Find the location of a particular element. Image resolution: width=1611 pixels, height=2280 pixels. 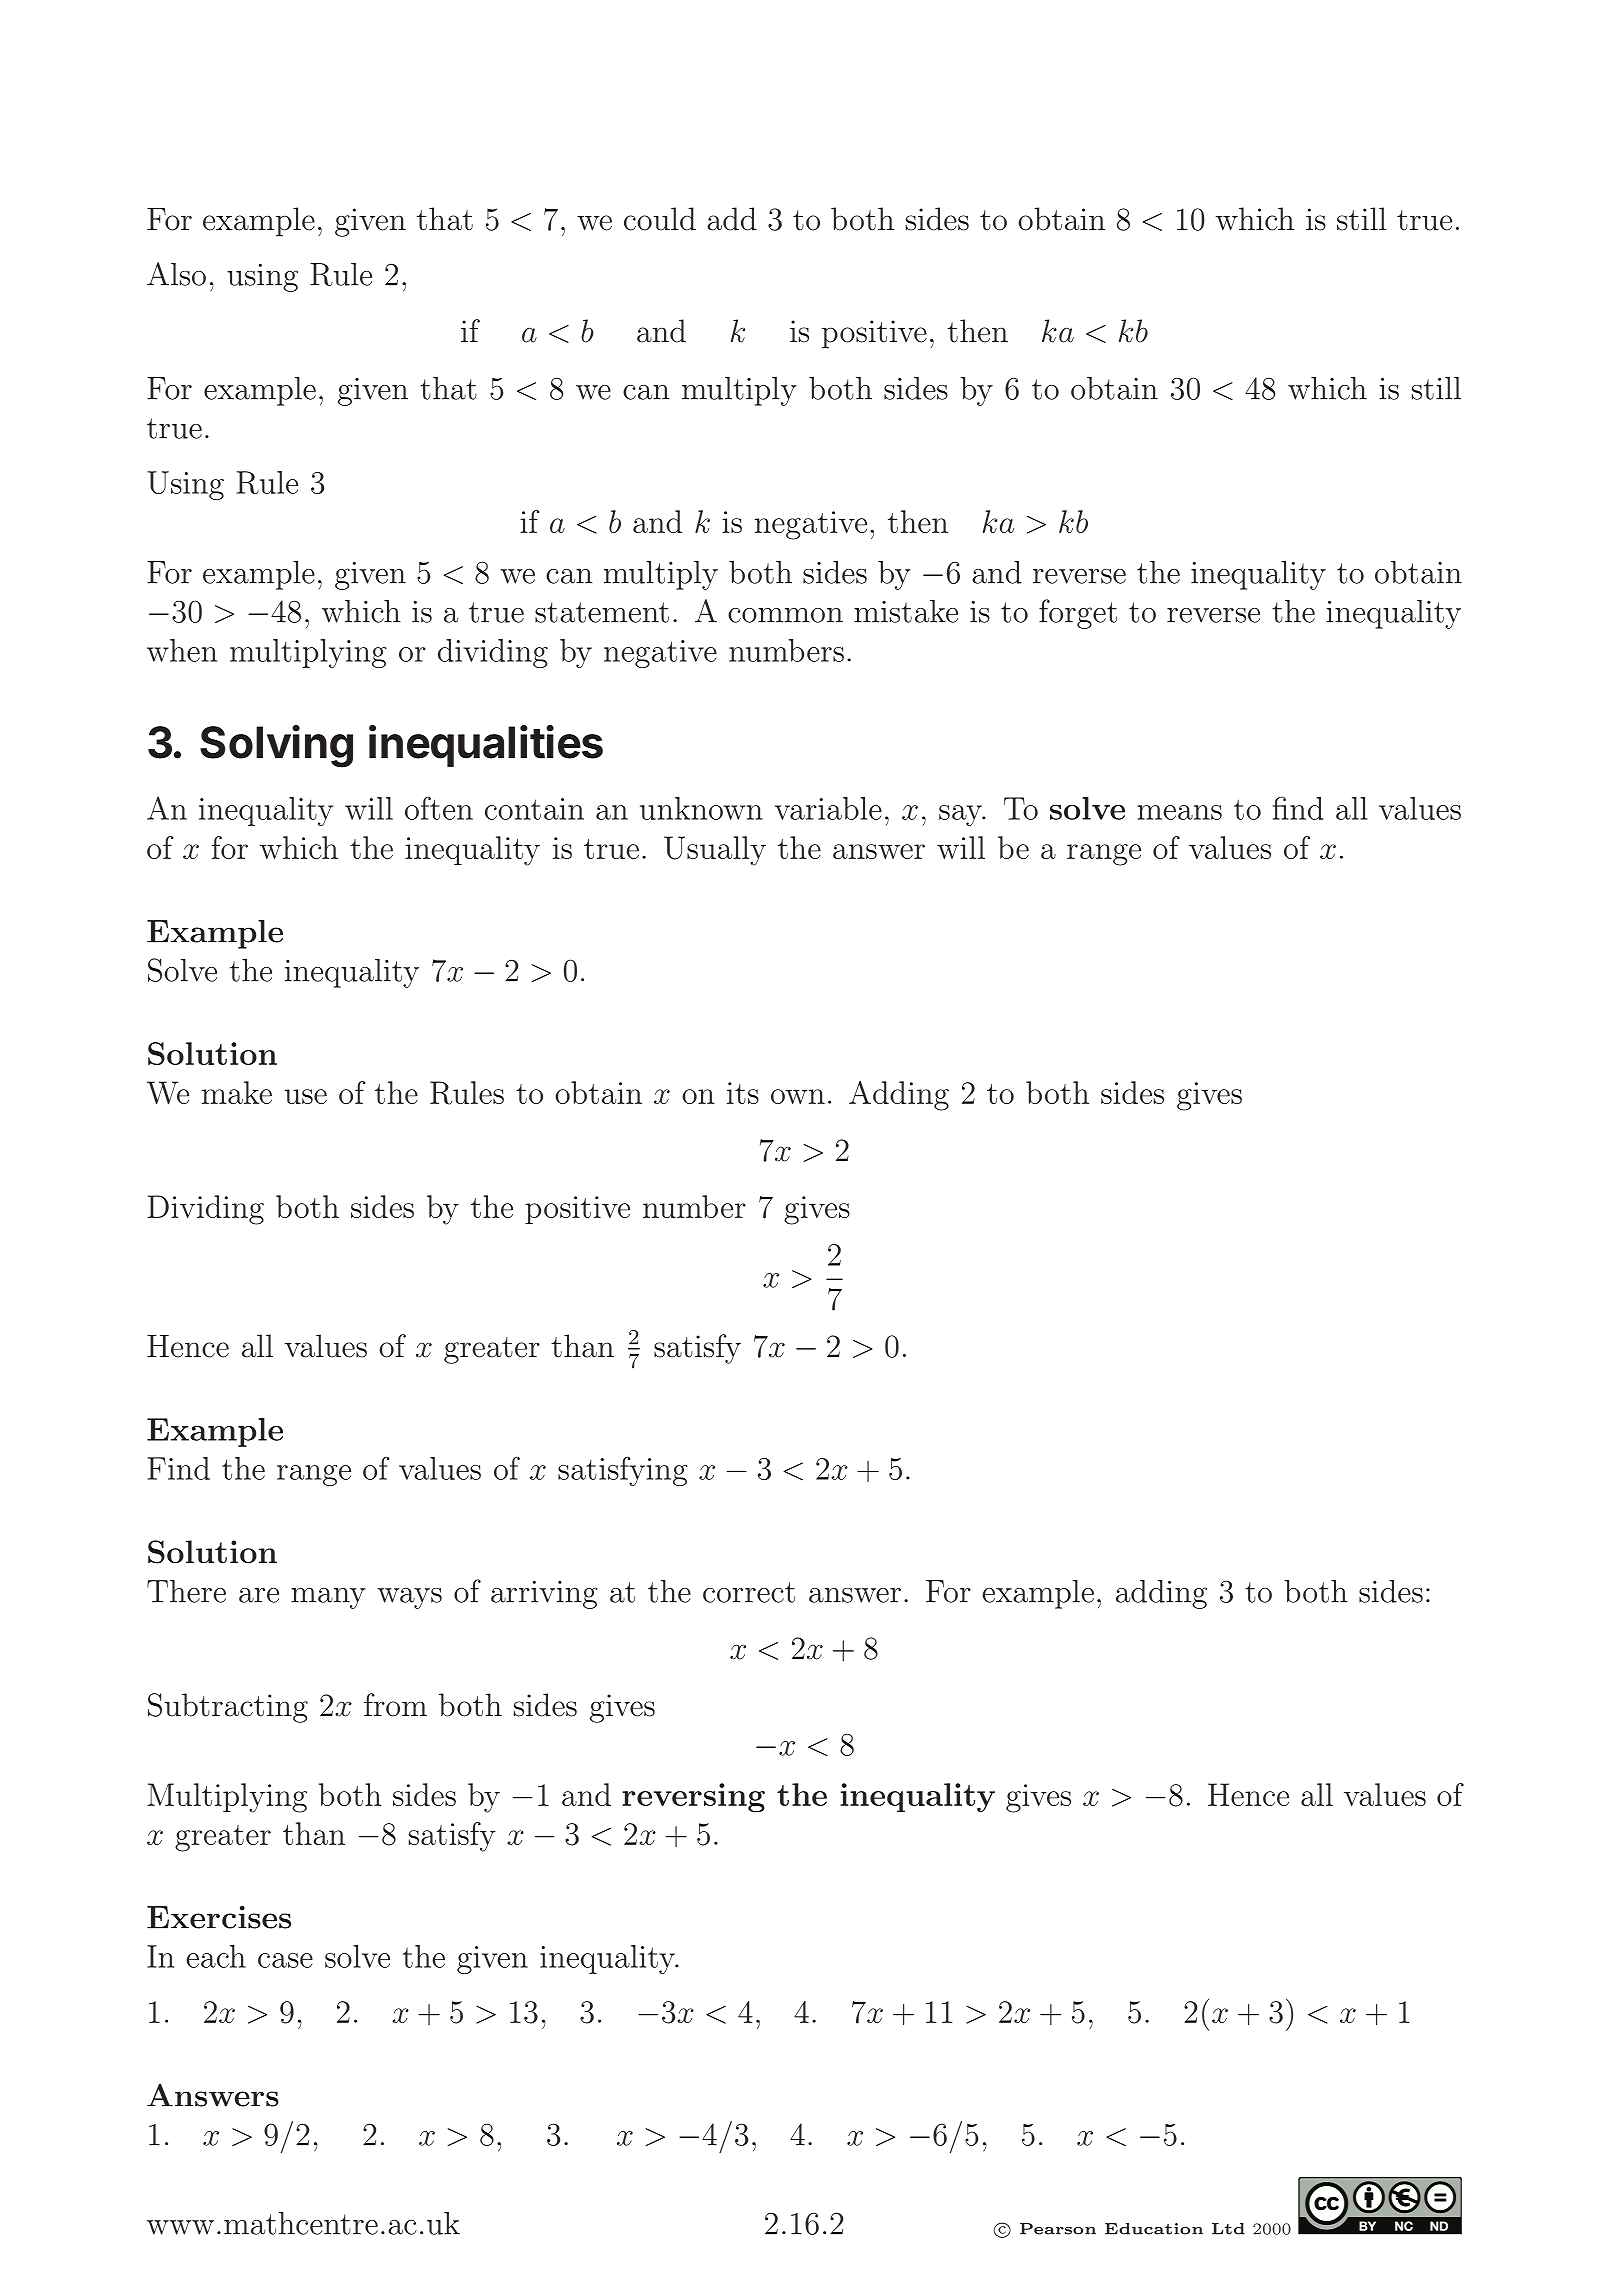

forget is located at coordinates (1078, 614).
